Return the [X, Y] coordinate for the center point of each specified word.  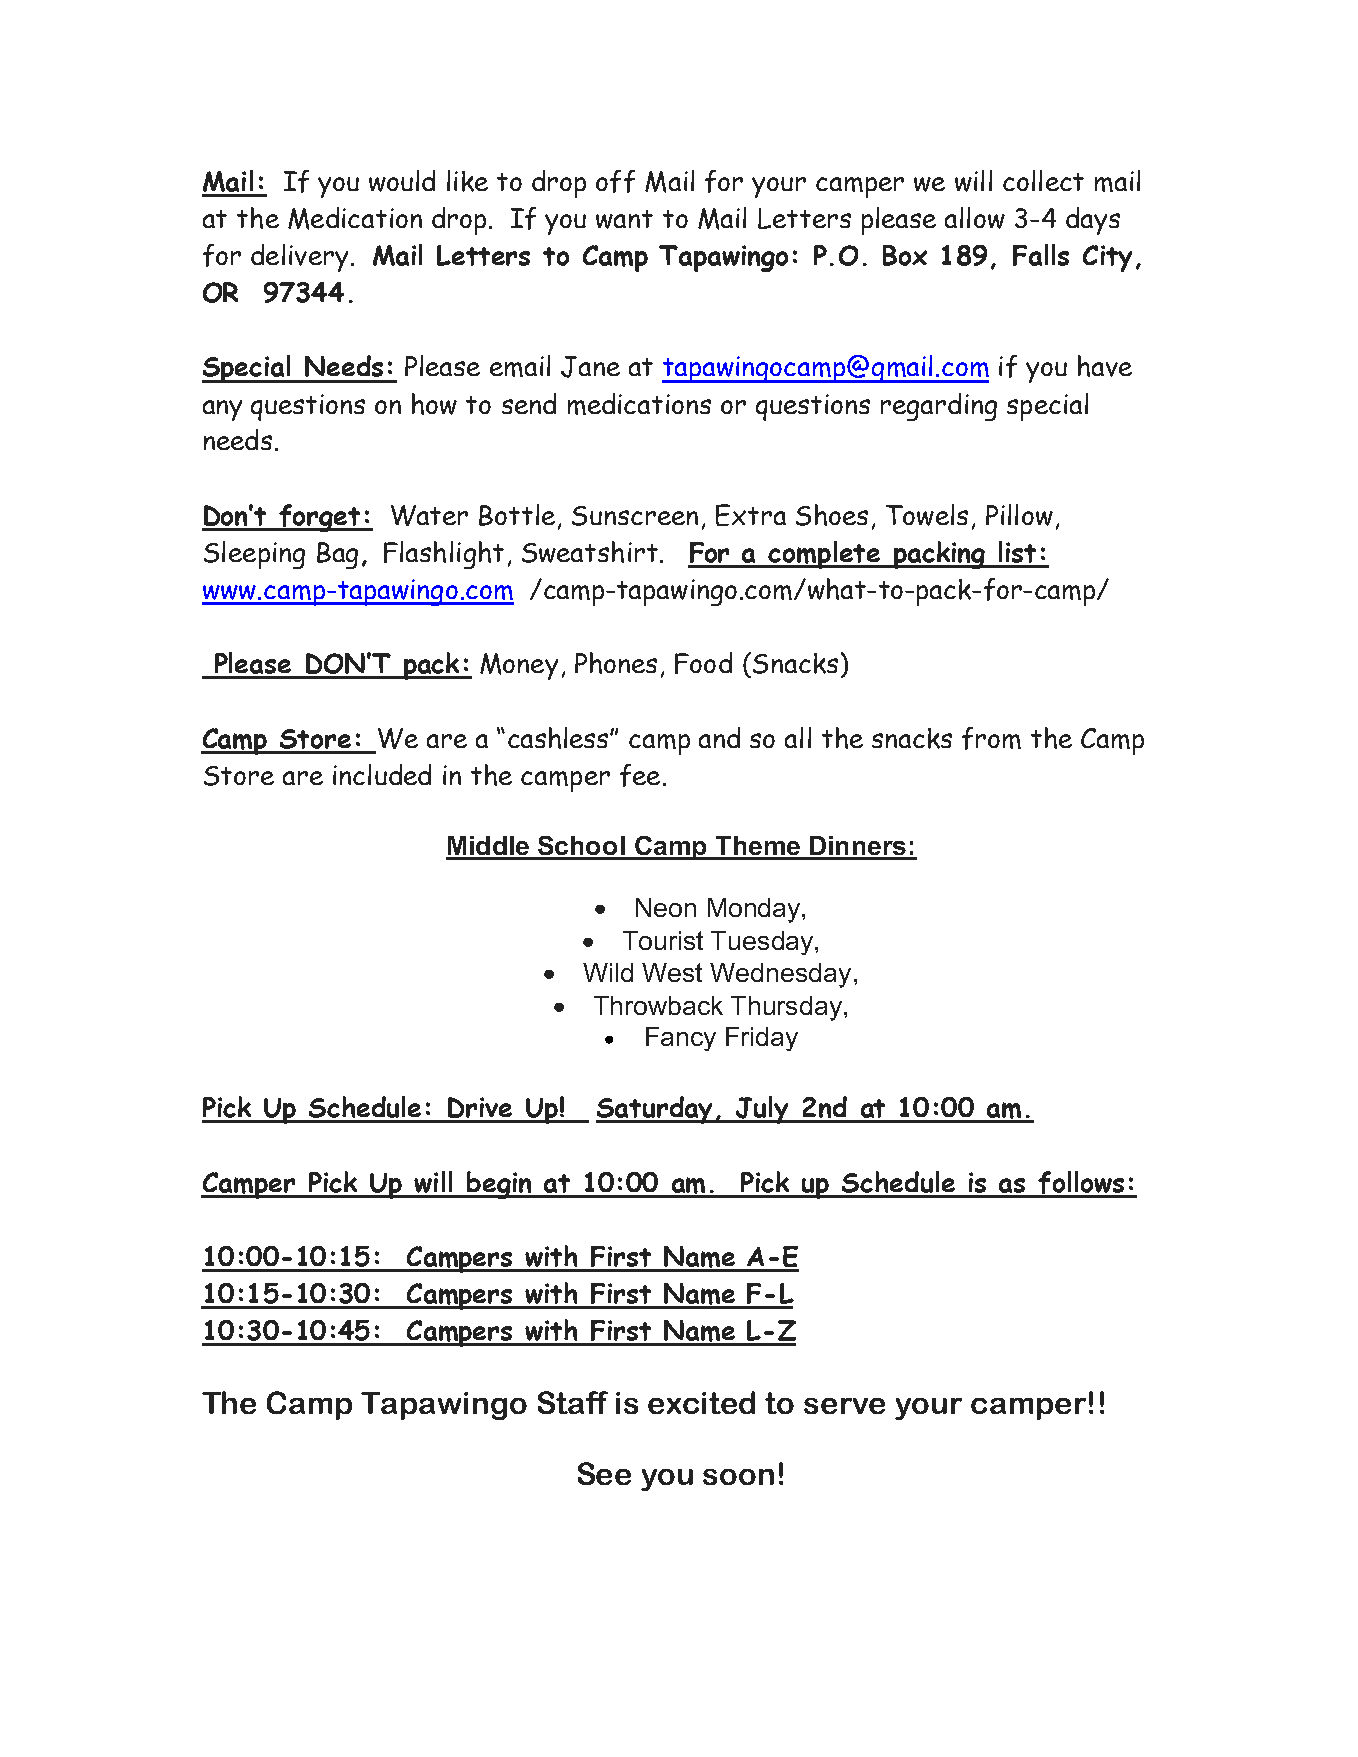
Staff [573, 1402]
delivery [299, 258]
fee [640, 775]
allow [975, 218]
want [624, 219]
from [991, 738]
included [382, 774]
